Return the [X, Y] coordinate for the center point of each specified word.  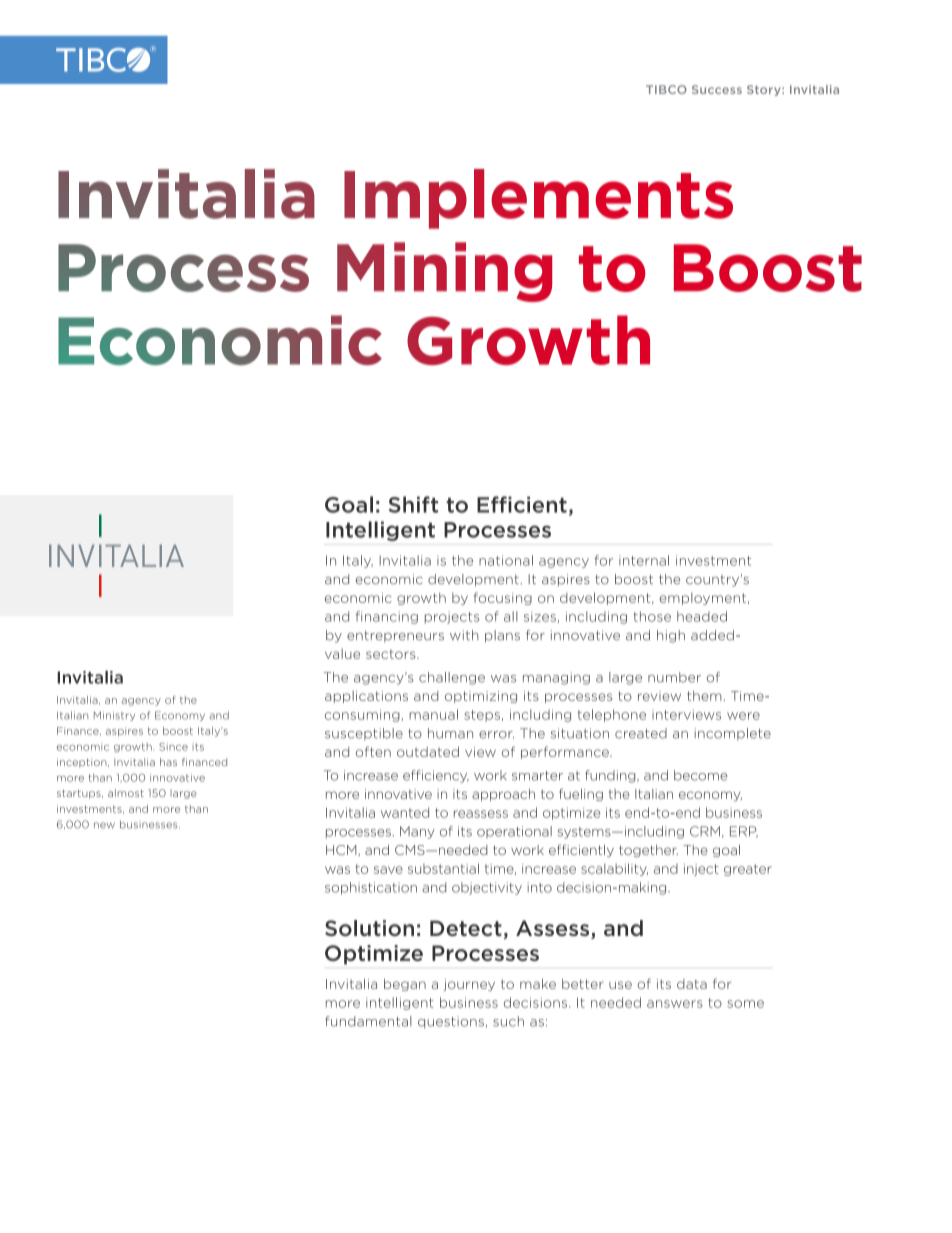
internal [644, 560]
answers [675, 1004]
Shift [413, 504]
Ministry [114, 716]
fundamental [368, 1021]
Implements [538, 199]
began [405, 985]
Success [717, 89]
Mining [444, 272]
